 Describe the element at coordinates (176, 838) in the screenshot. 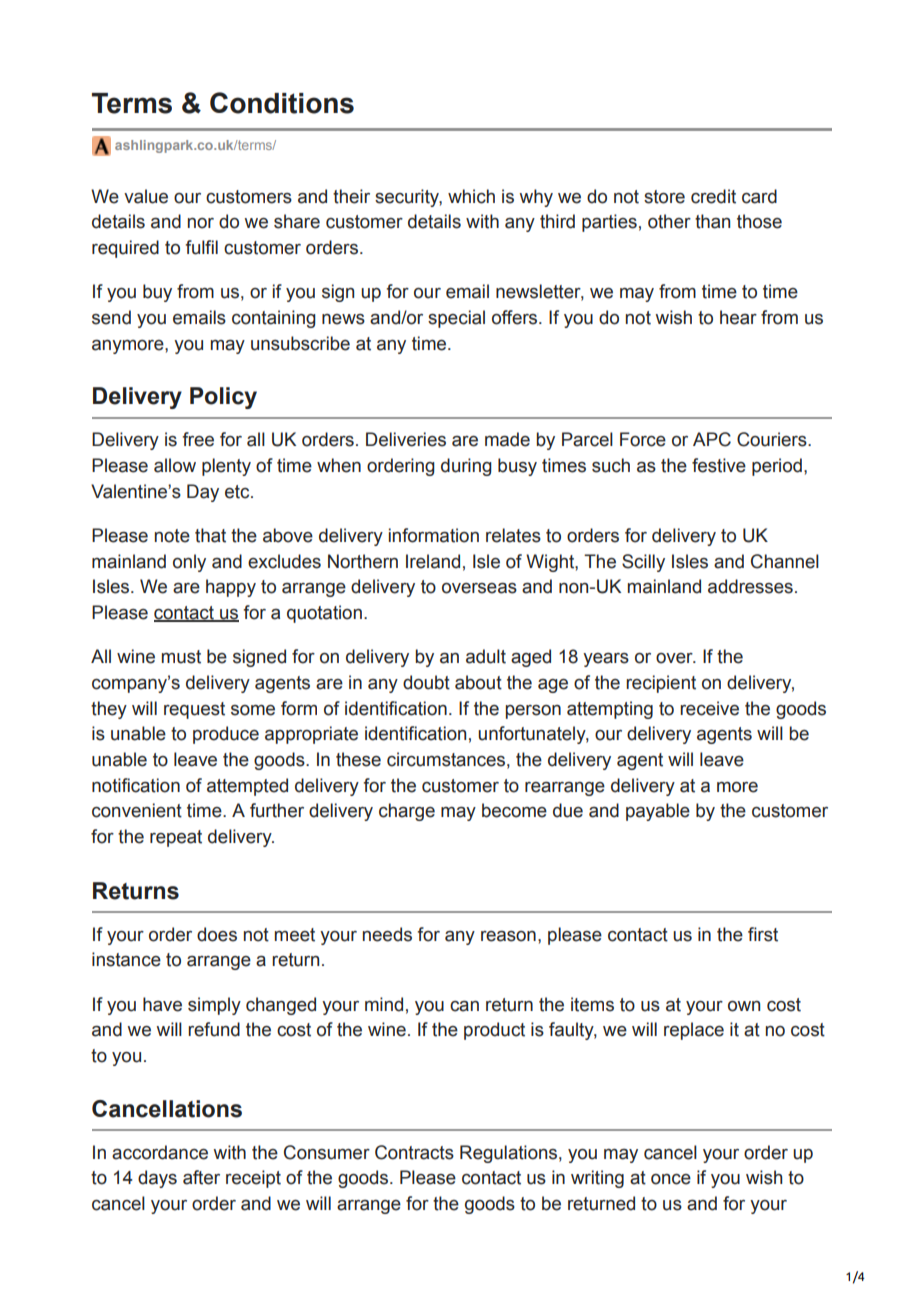

I see `repeat` at that location.
